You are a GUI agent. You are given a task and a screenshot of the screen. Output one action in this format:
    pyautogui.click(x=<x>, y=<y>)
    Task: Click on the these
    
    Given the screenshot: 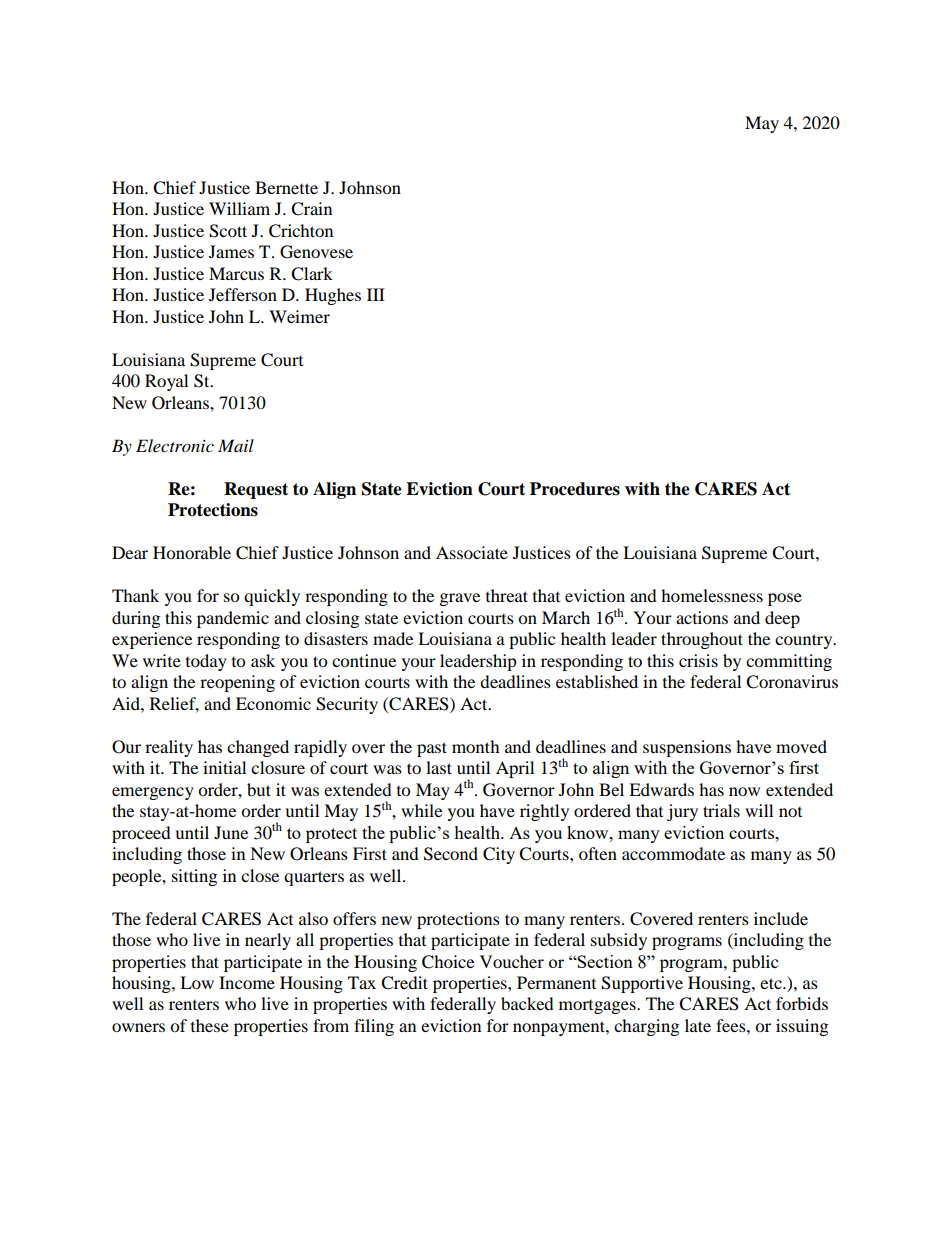 What is the action you would take?
    pyautogui.click(x=210, y=1025)
